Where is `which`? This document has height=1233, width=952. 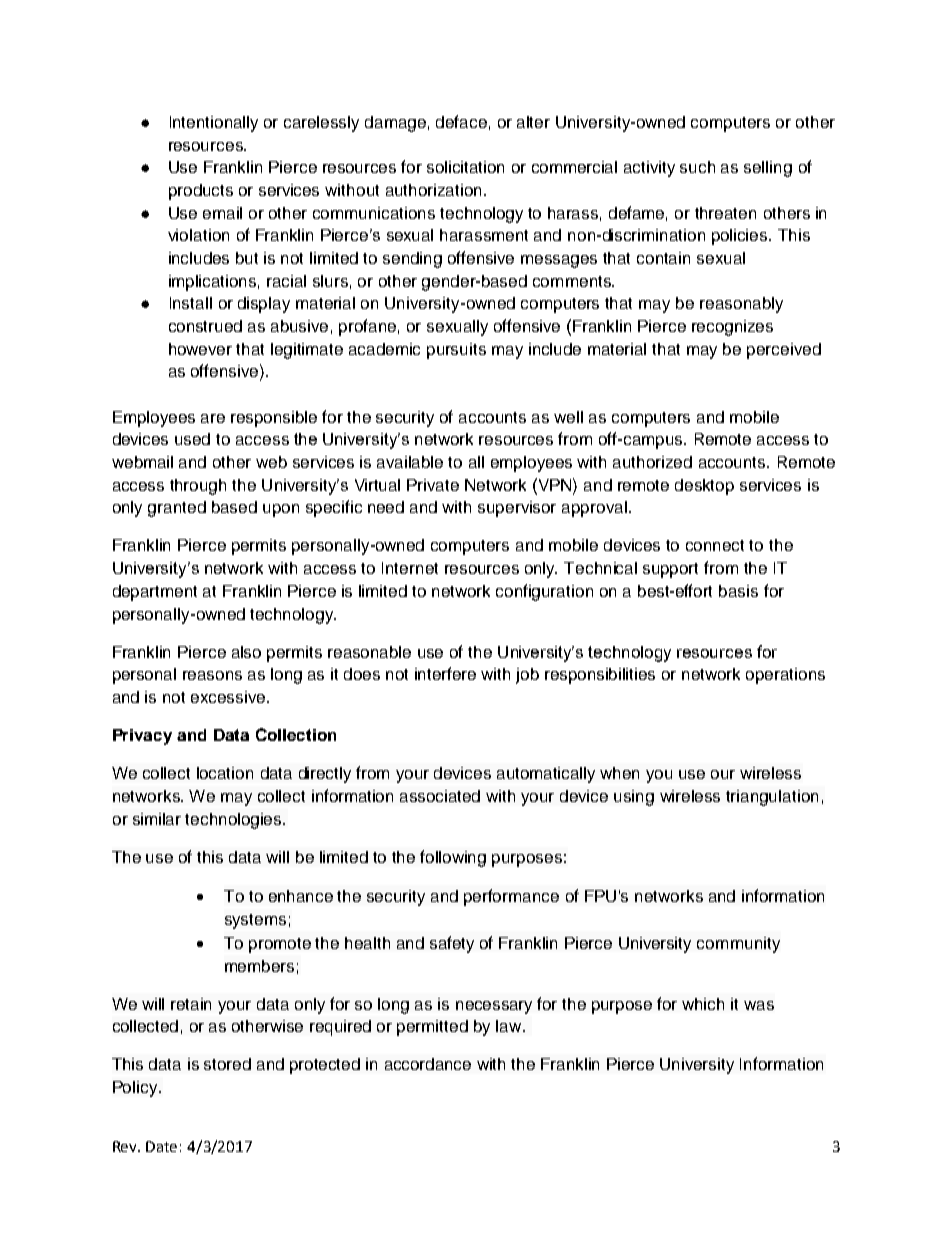 which is located at coordinates (703, 1004).
